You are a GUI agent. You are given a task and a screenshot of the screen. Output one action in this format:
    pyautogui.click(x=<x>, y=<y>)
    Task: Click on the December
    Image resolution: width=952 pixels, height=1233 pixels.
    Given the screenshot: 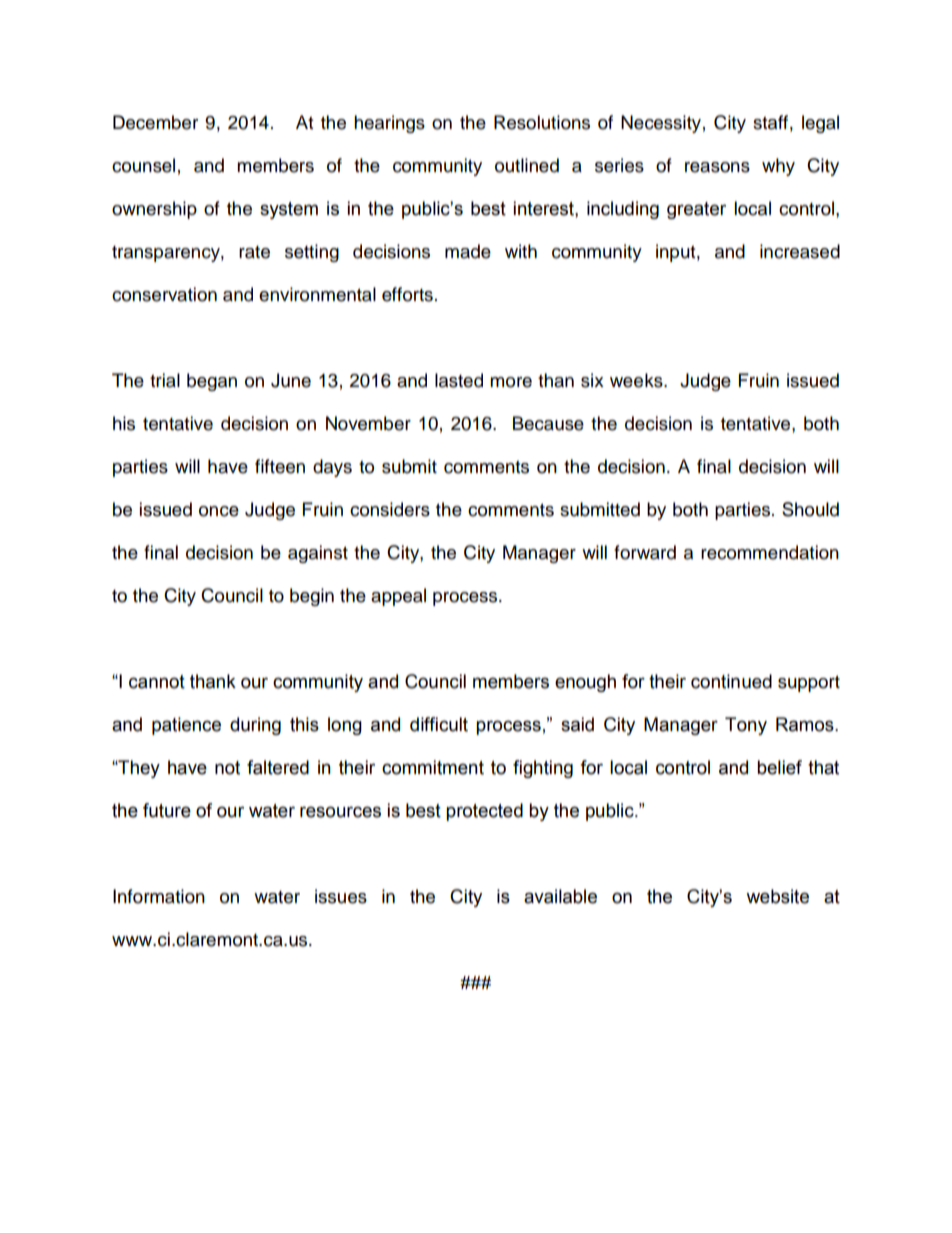 What is the action you would take?
    pyautogui.click(x=155, y=122)
